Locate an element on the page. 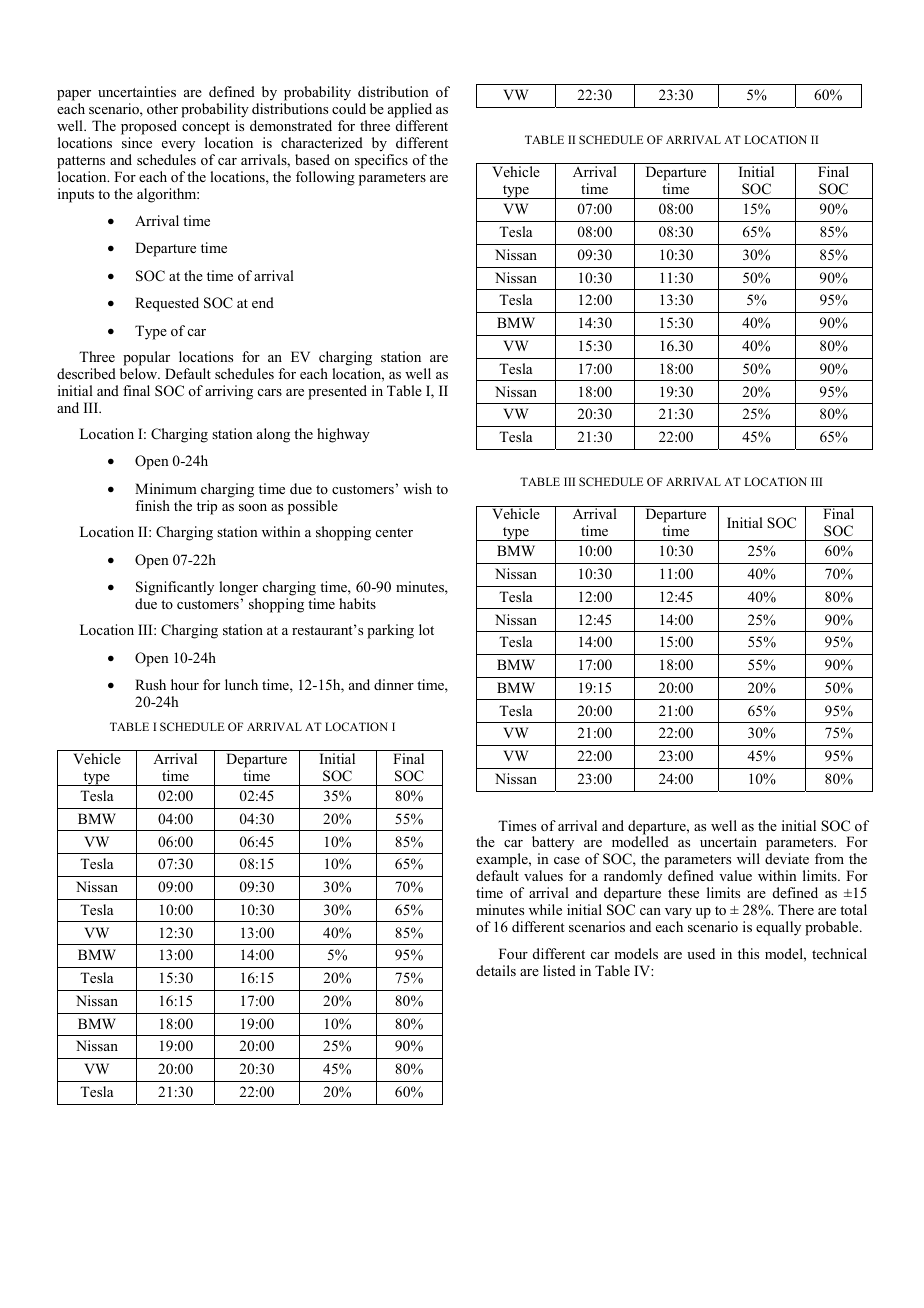 The width and height of the image is (924, 1308). Rush is located at coordinates (150, 684).
